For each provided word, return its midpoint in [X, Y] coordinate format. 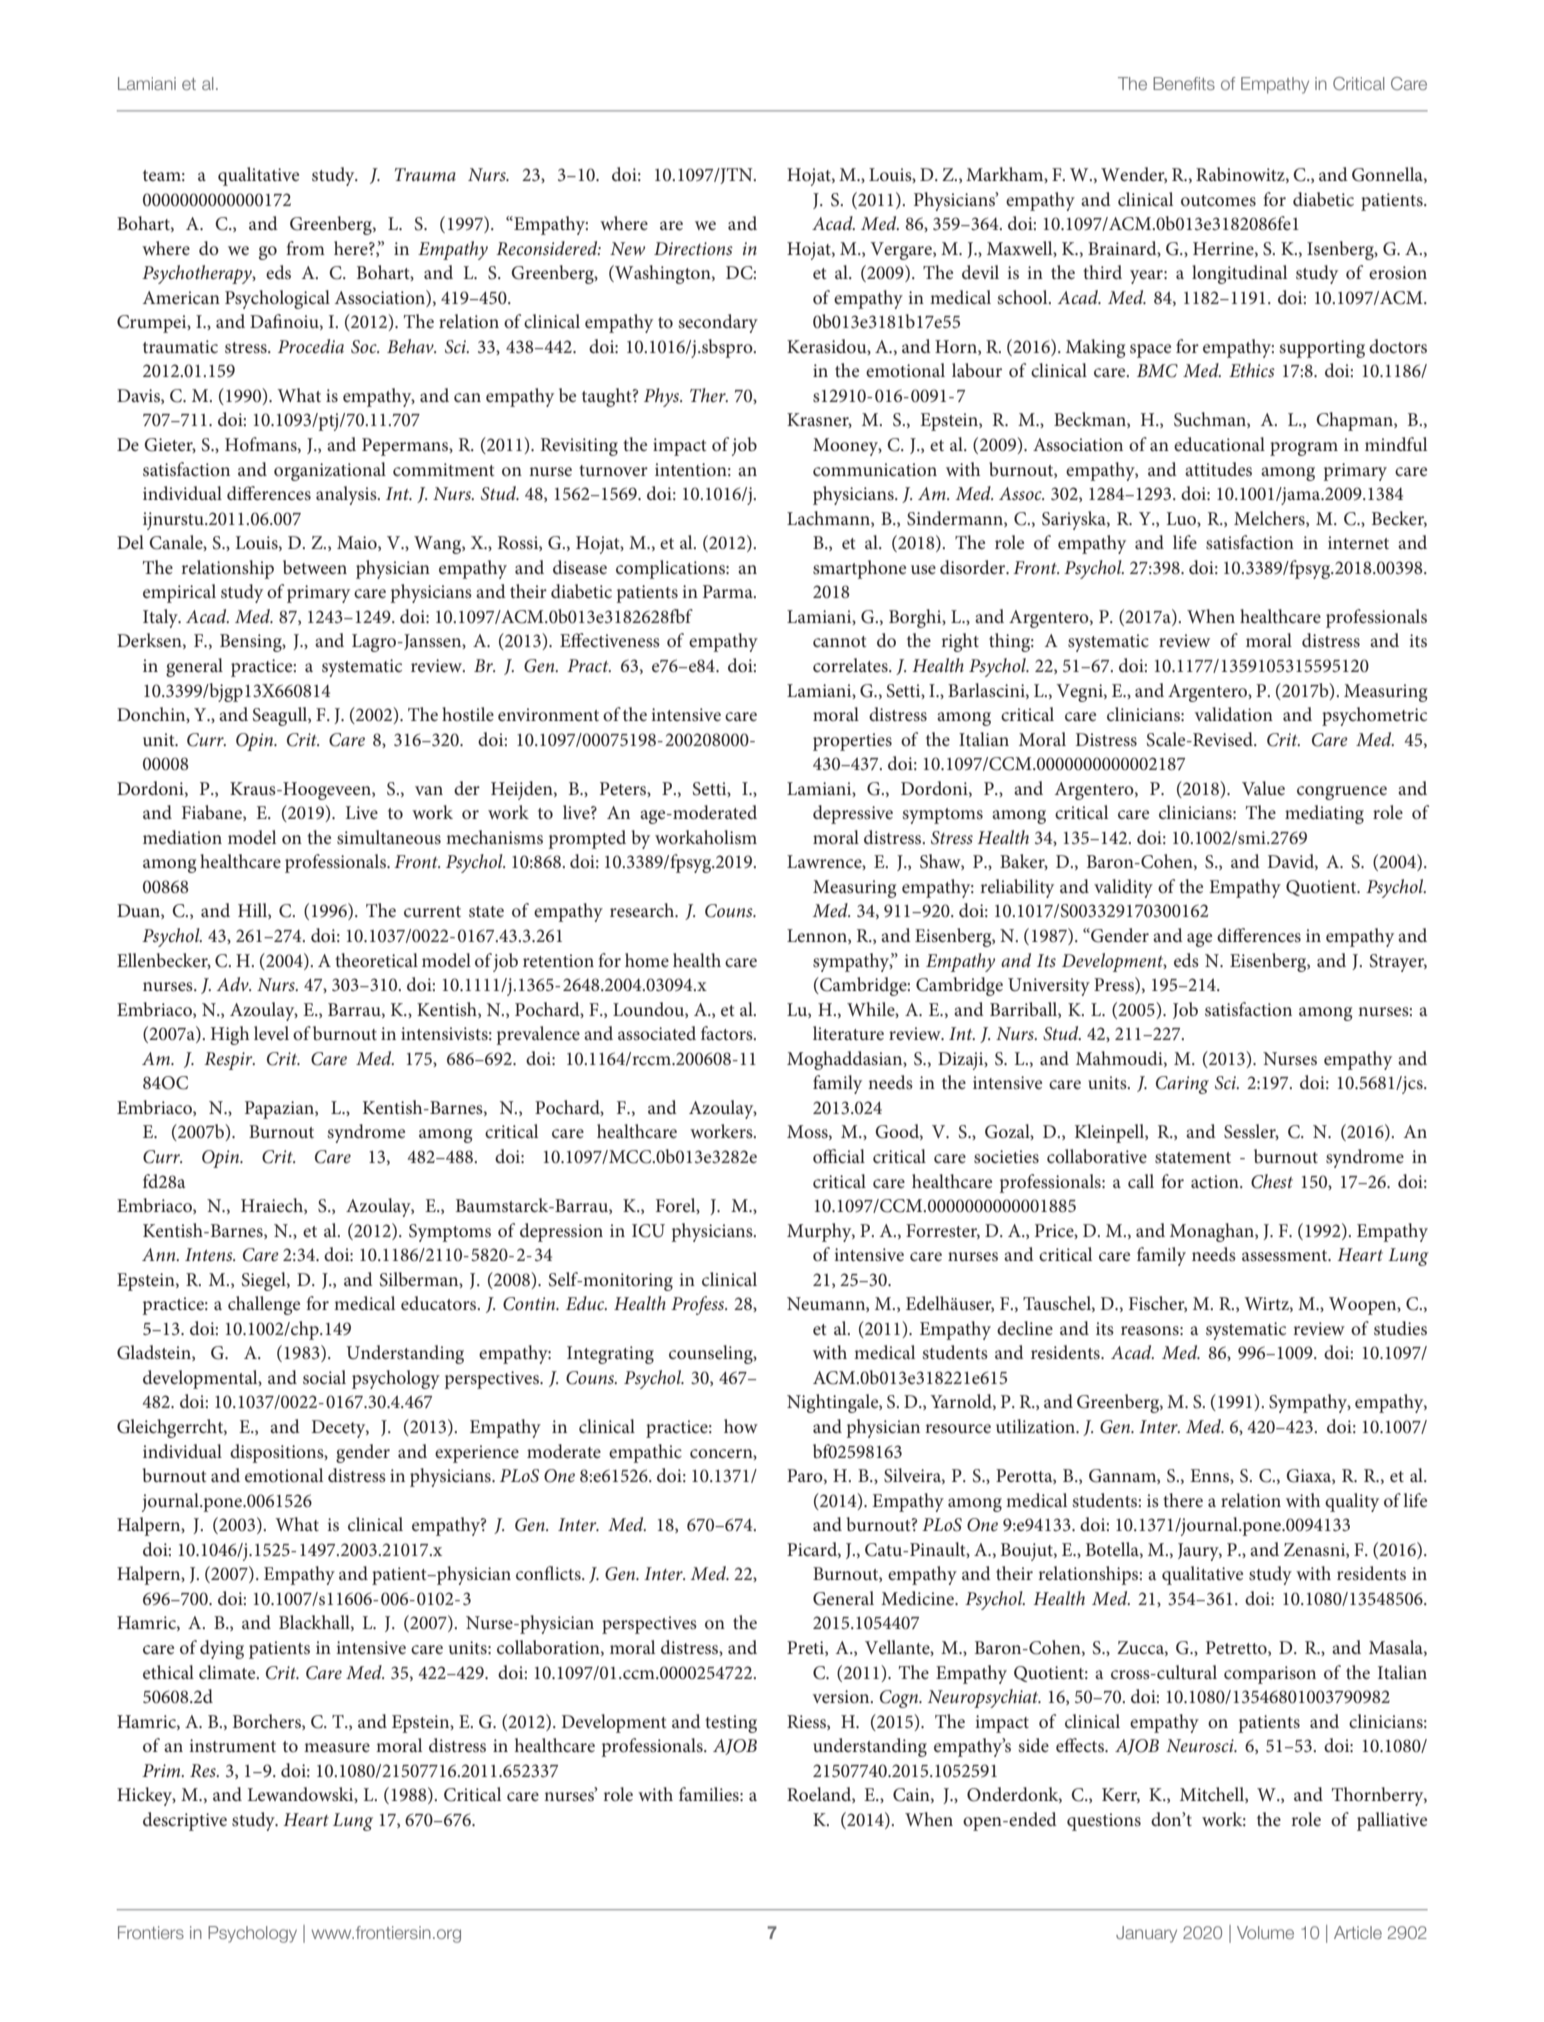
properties [852, 742]
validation [1234, 714]
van [429, 790]
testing [731, 1724]
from [305, 248]
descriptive [185, 1821]
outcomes [1218, 201]
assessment [1286, 1256]
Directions [693, 249]
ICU [648, 1231]
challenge [264, 1305]
